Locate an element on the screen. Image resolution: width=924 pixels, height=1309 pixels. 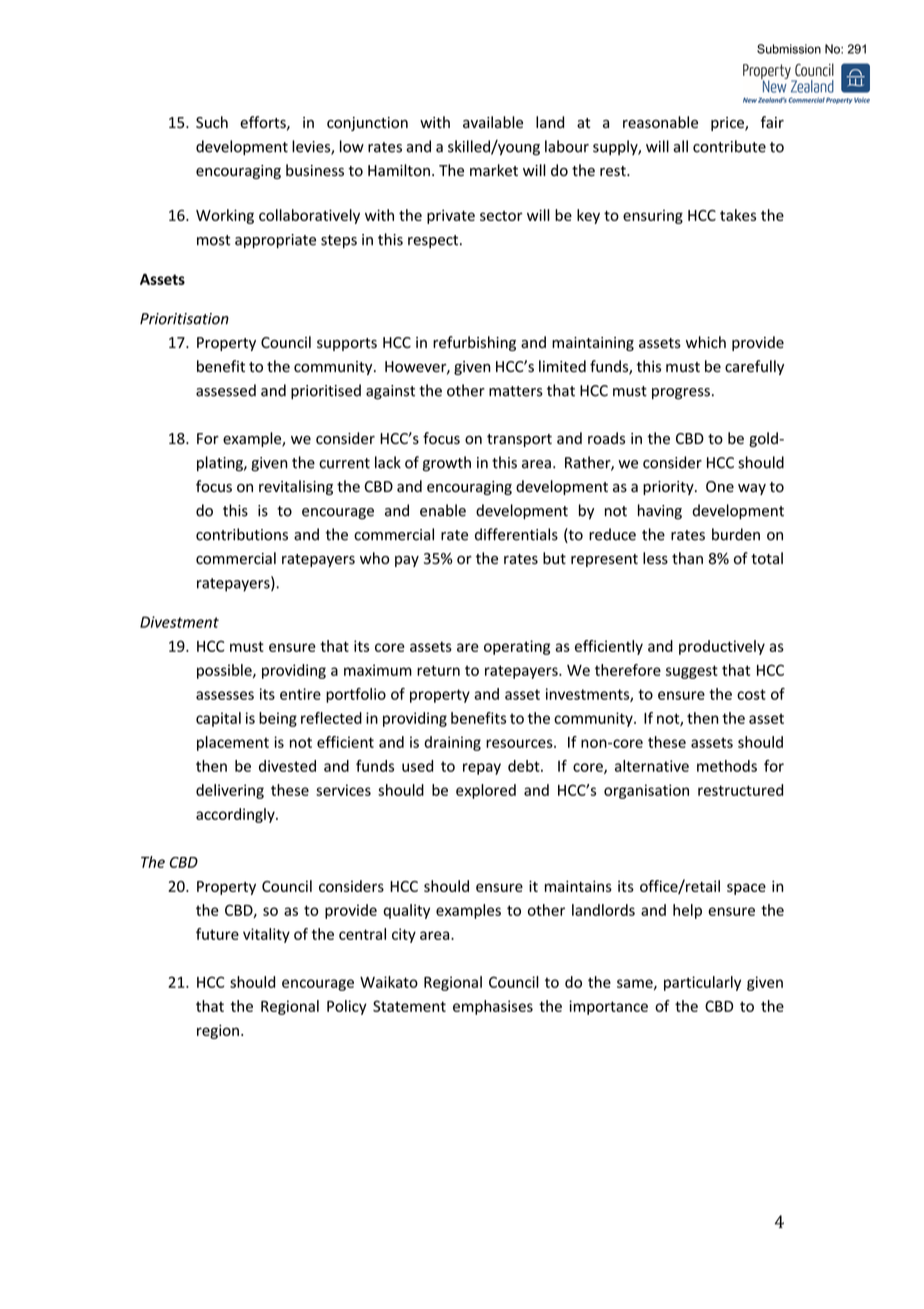
productively is located at coordinates (722, 647).
